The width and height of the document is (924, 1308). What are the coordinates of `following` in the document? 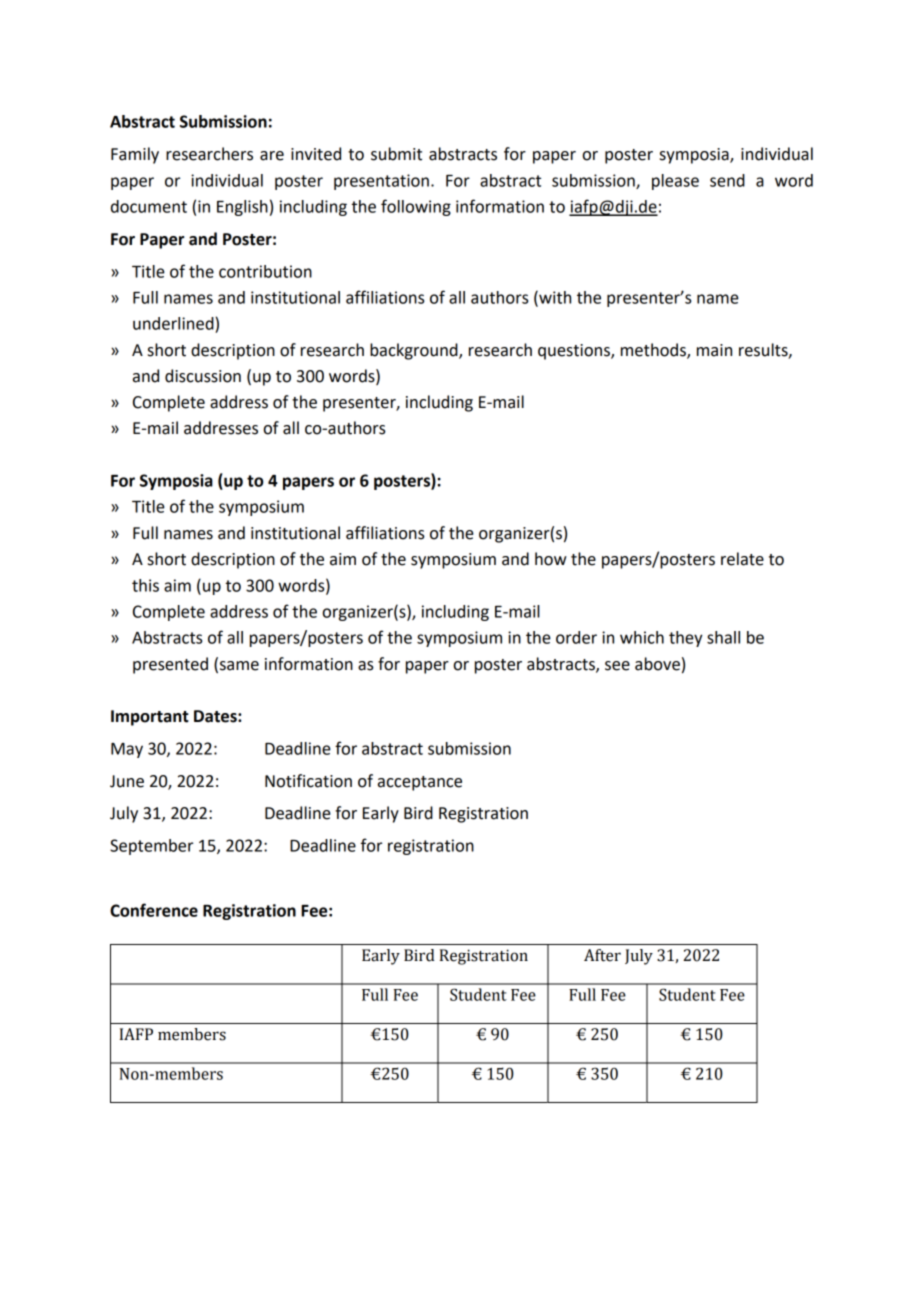 It's located at (416, 207).
